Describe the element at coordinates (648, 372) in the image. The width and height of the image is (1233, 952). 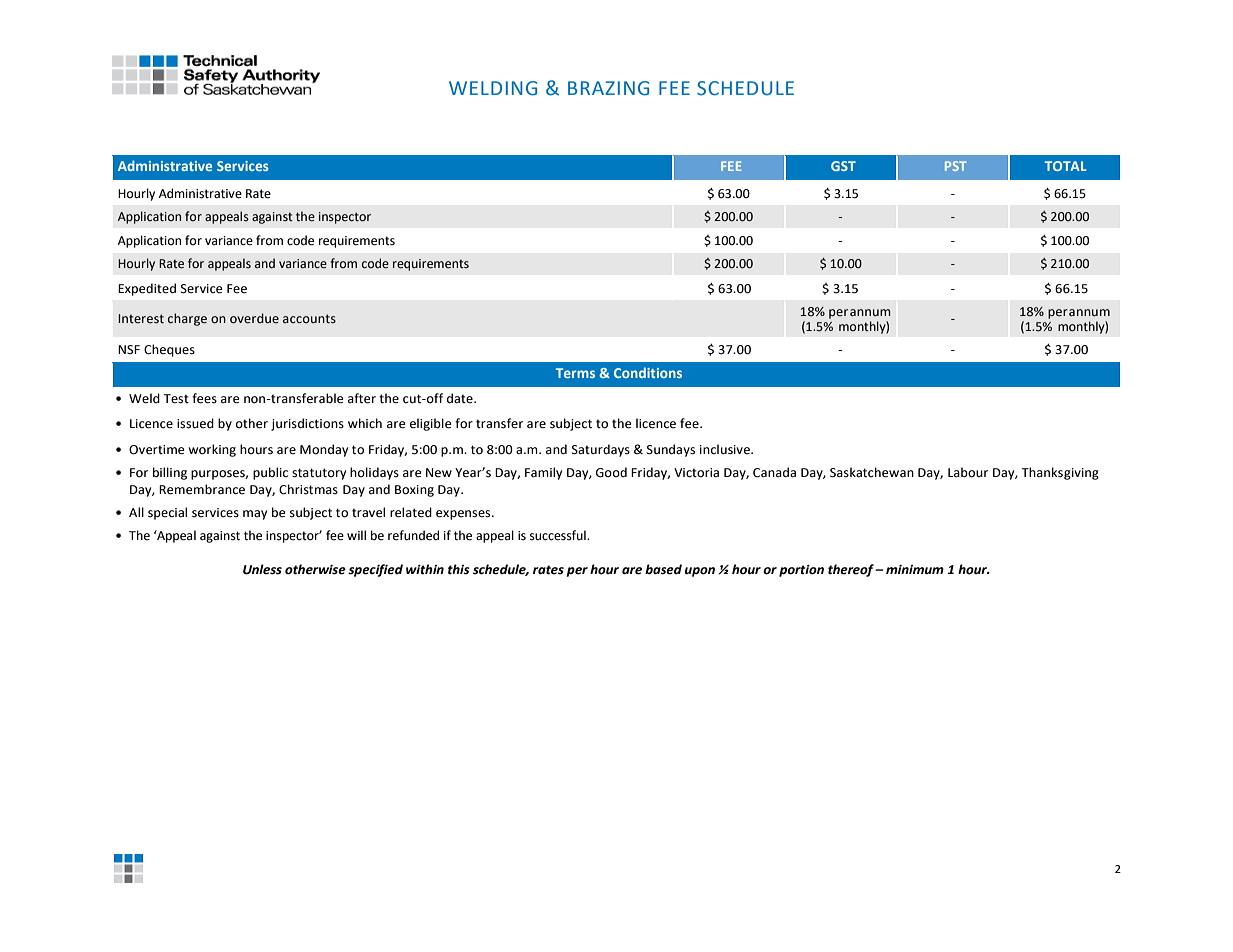
I see `Conditions` at that location.
